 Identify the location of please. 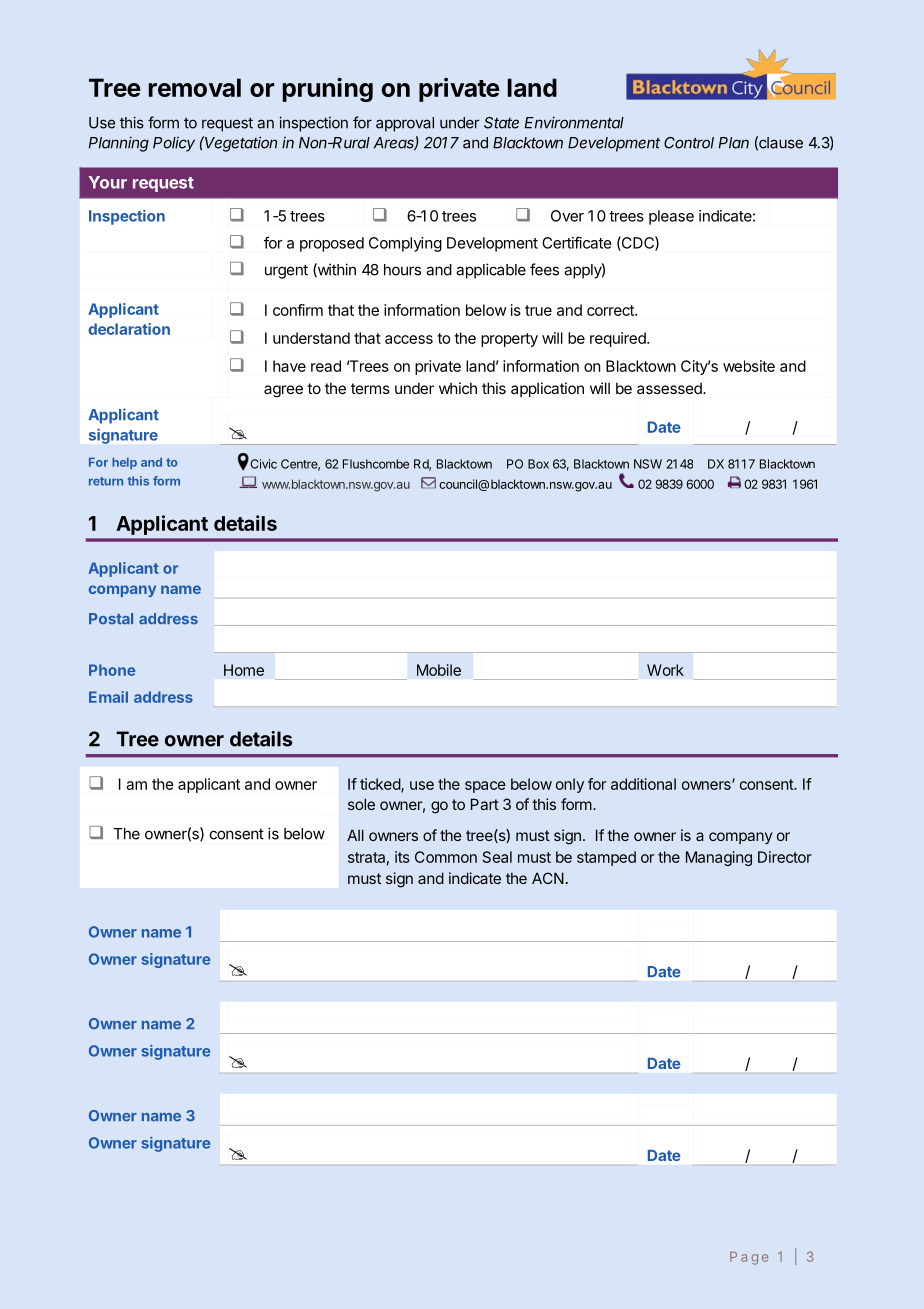
(671, 217).
